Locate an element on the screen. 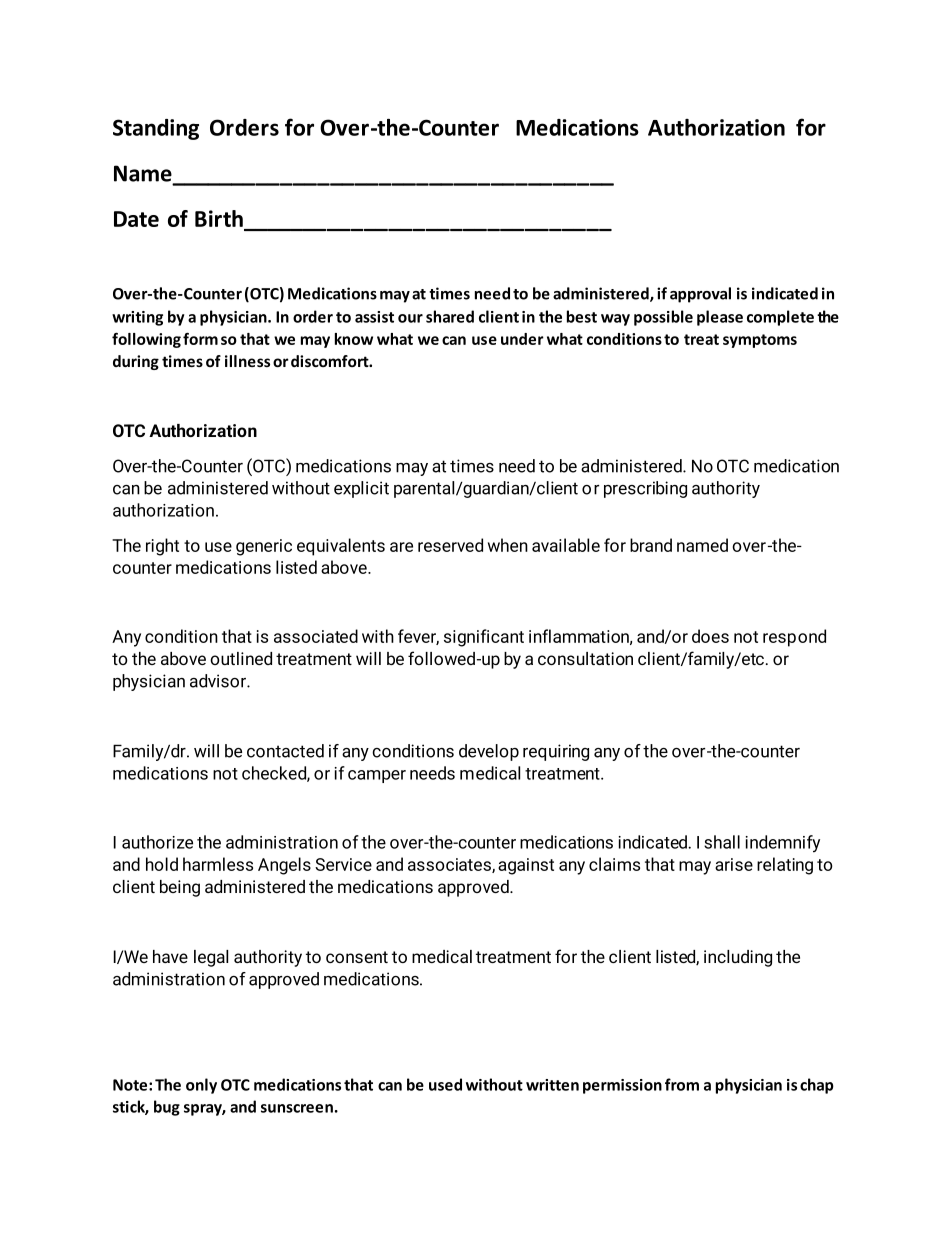 The height and width of the screenshot is (1233, 952). being is located at coordinates (180, 888).
